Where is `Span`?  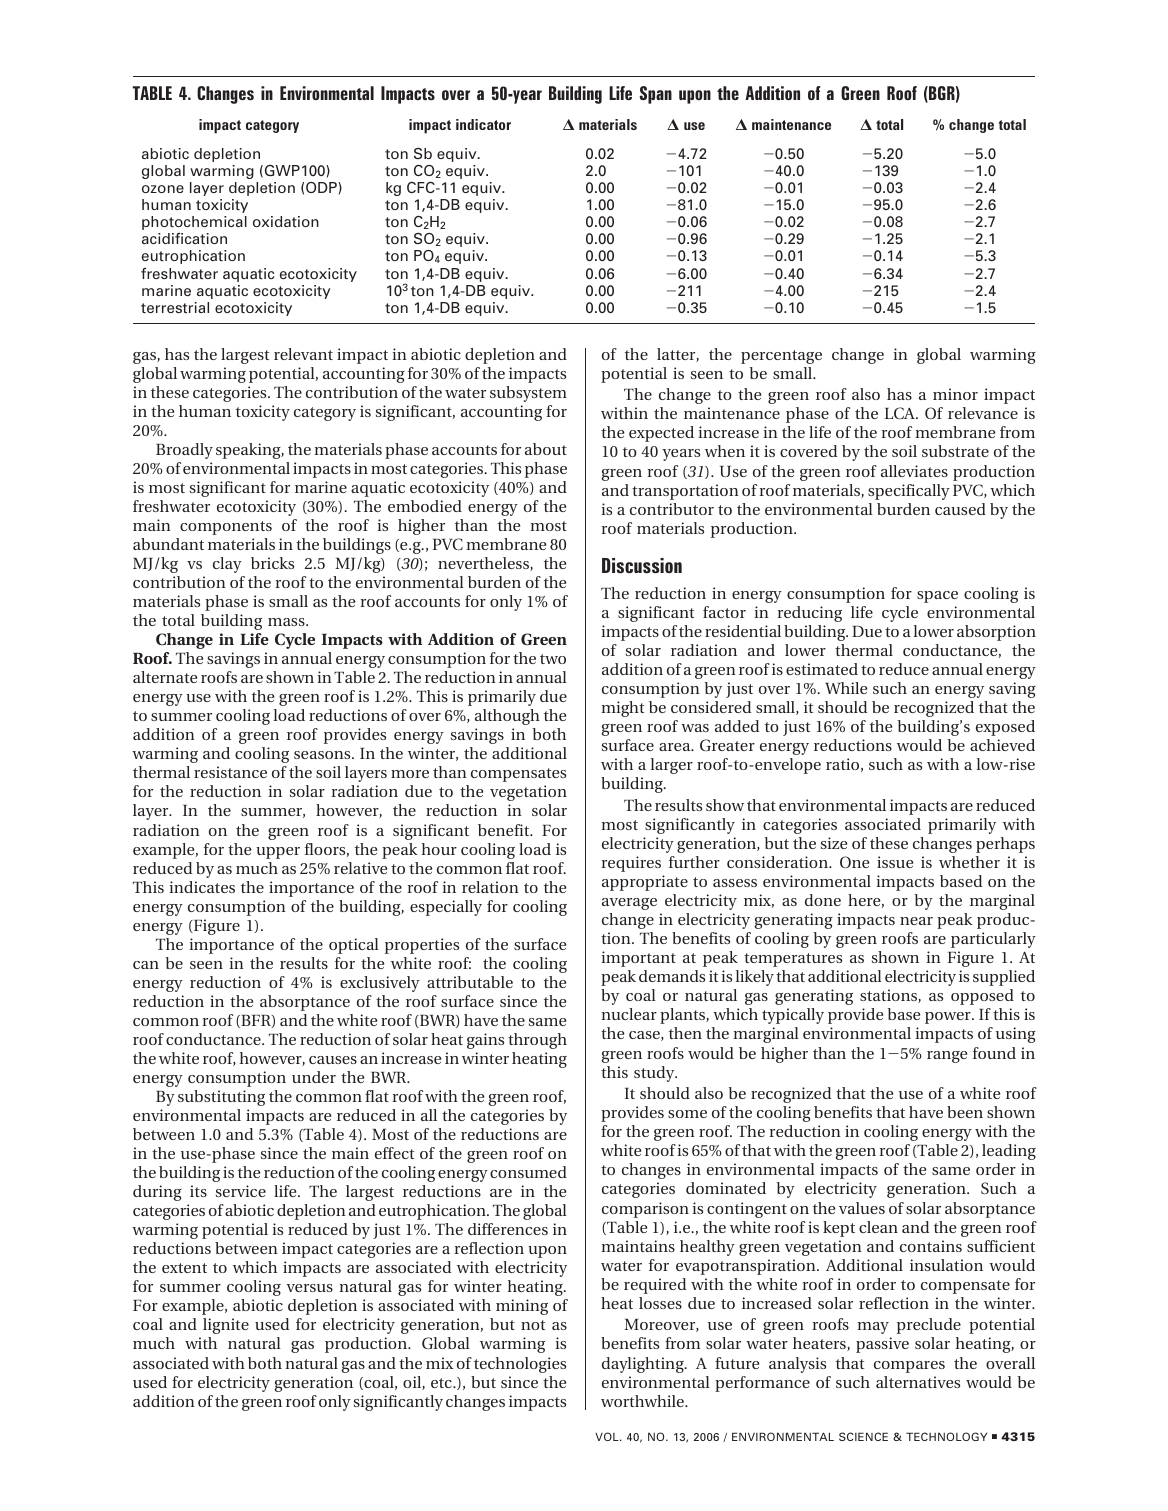
Span is located at coordinates (655, 95).
